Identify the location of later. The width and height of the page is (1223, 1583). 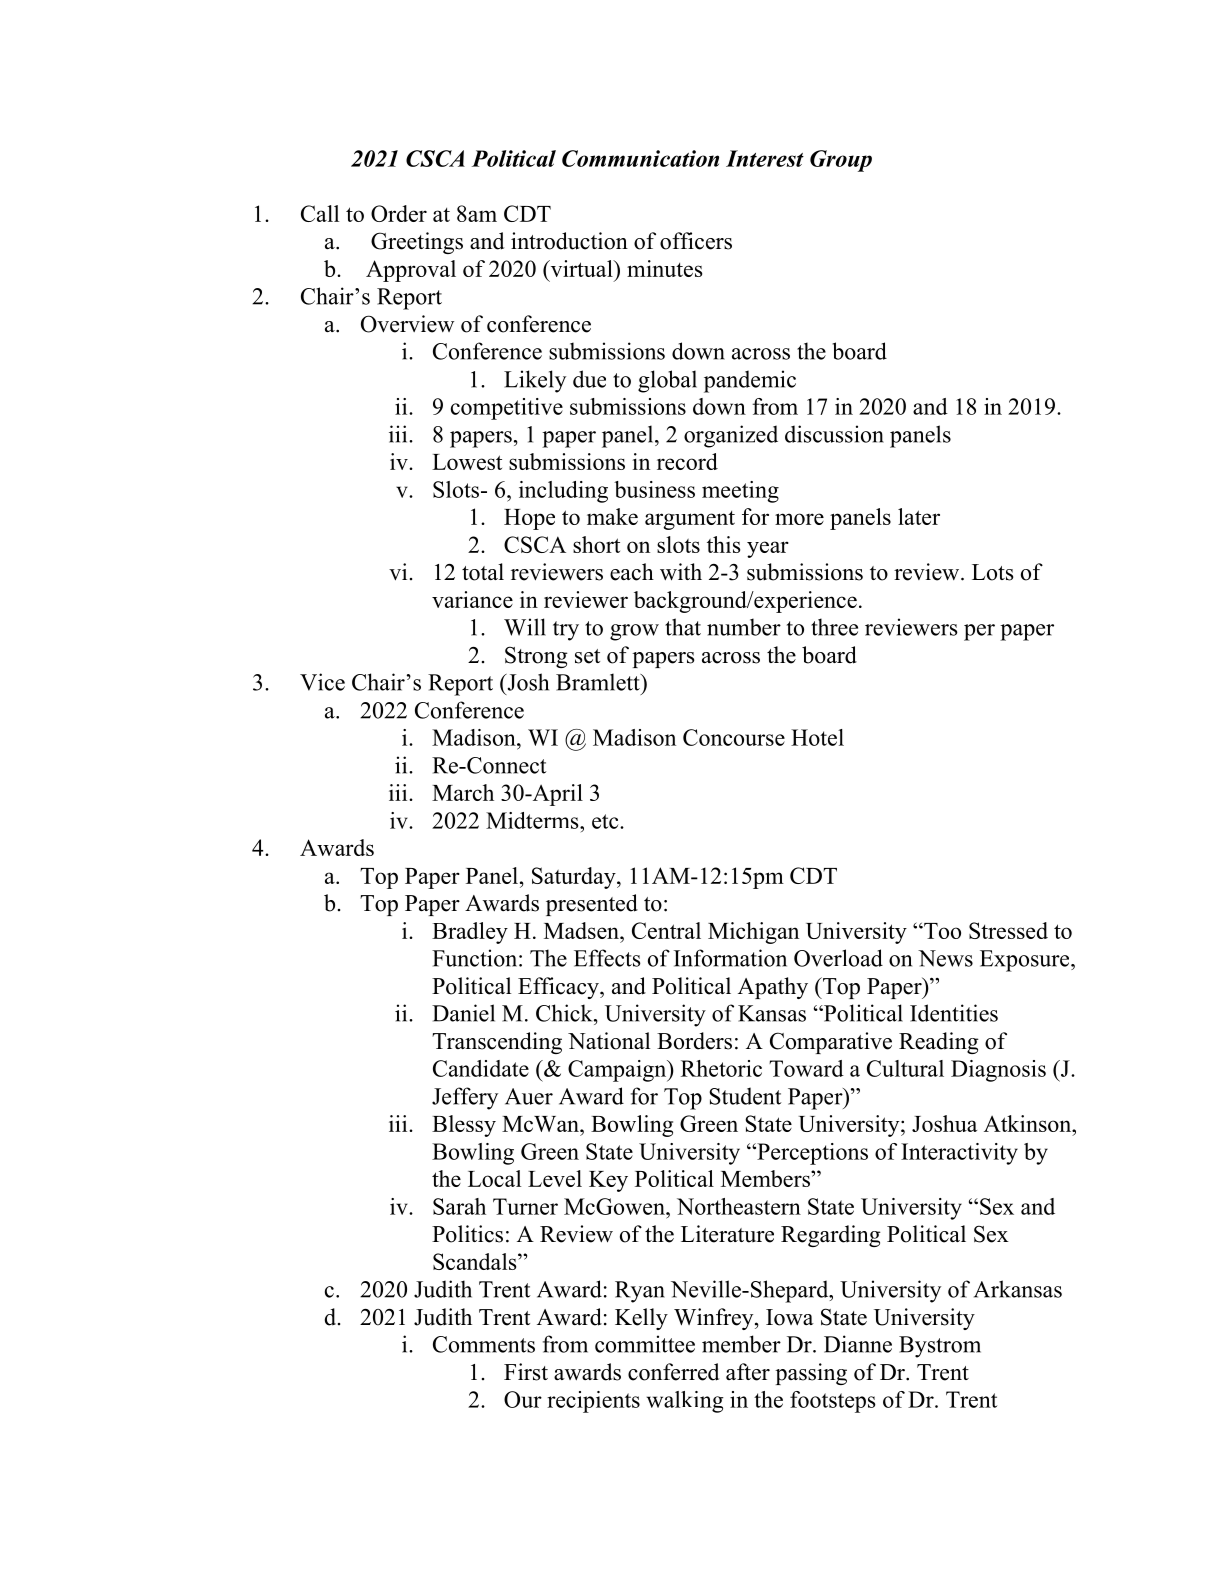
(919, 516).
